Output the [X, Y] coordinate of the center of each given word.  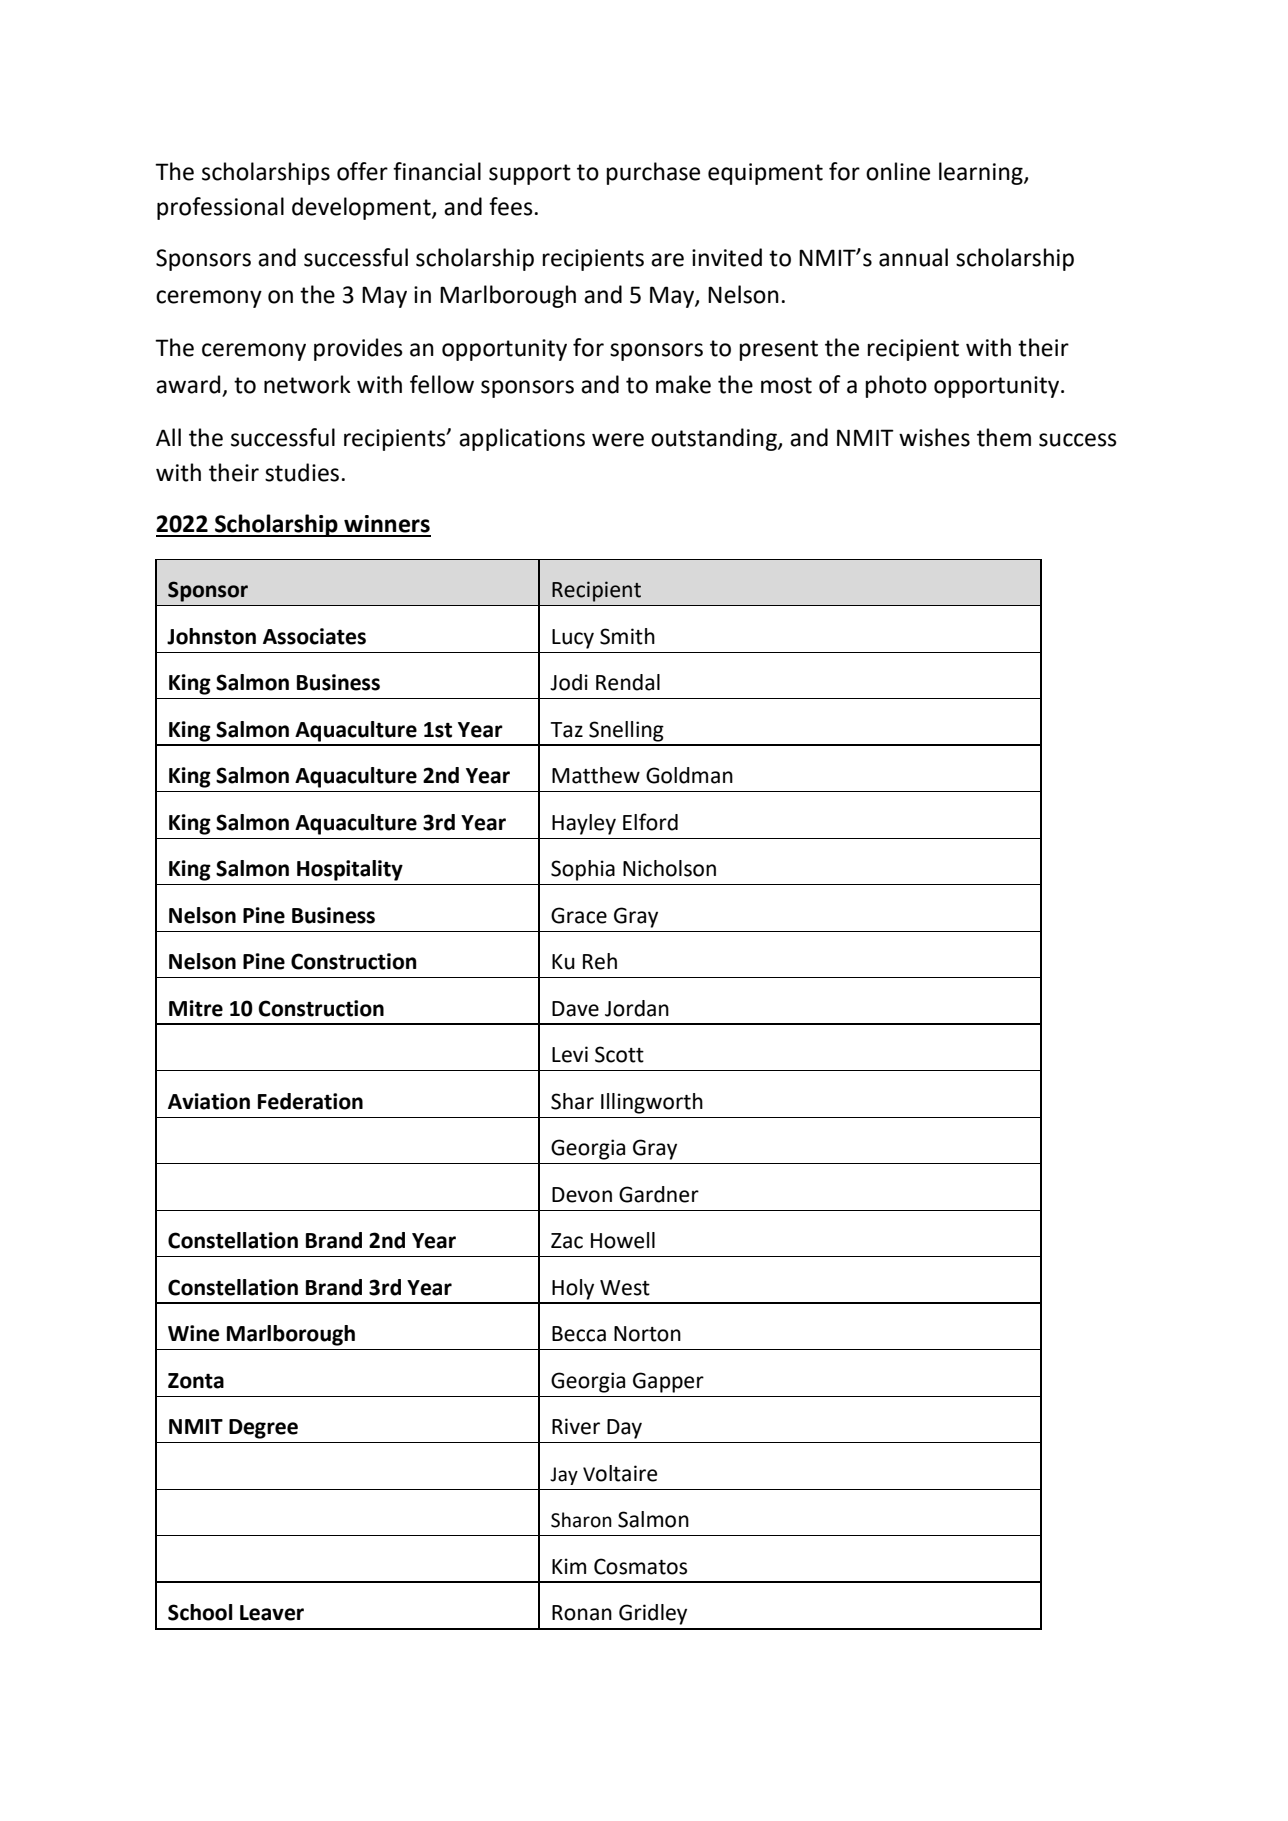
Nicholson [669, 868]
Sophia [583, 870]
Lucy [573, 639]
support [530, 174]
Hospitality [350, 870]
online [898, 171]
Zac [567, 1241]
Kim [569, 1566]
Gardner [659, 1194]
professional [220, 208]
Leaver [272, 1613]
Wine [193, 1333]
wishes [934, 437]
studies [302, 472]
